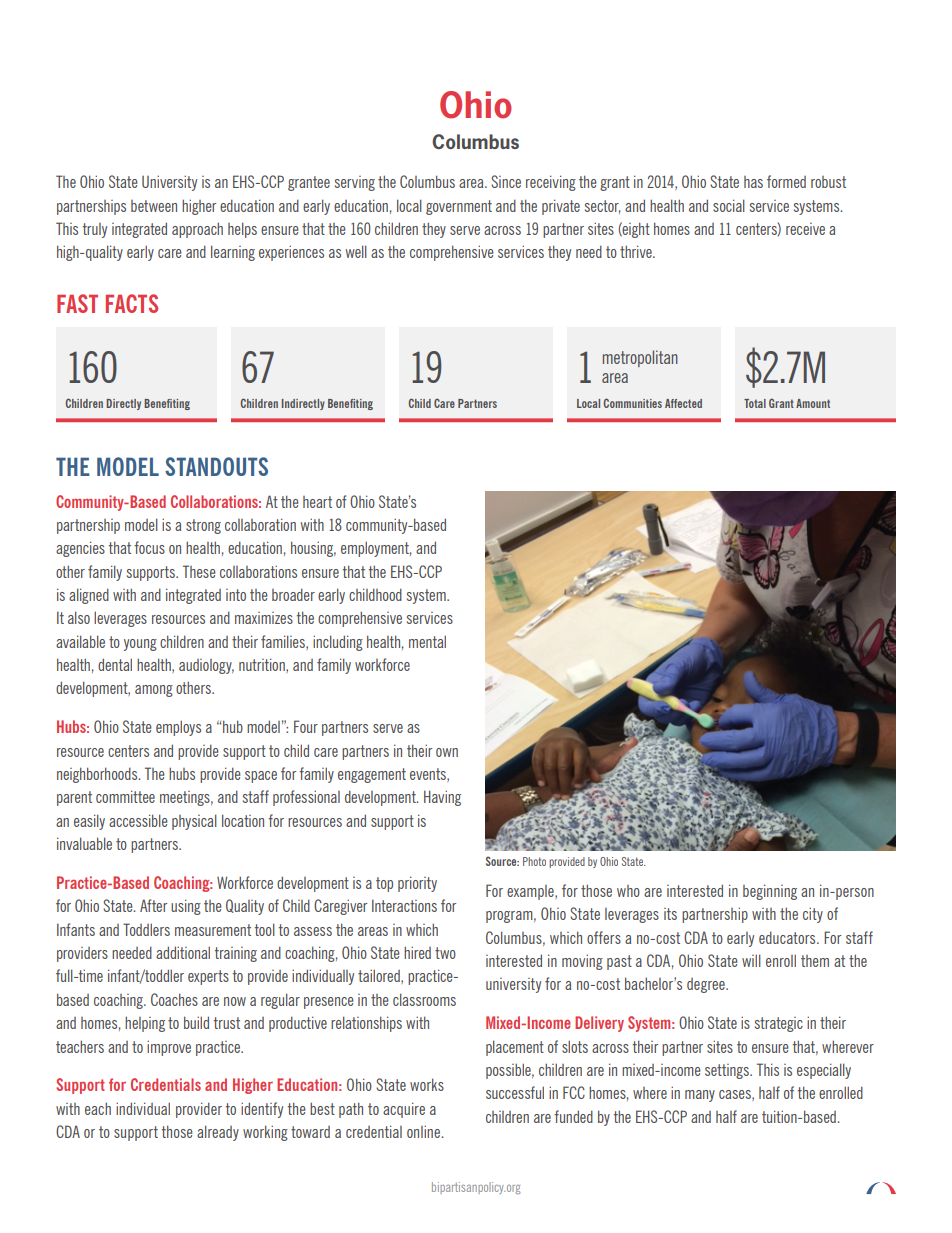  What do you see at coordinates (770, 892) in the image?
I see `beginning` at bounding box center [770, 892].
